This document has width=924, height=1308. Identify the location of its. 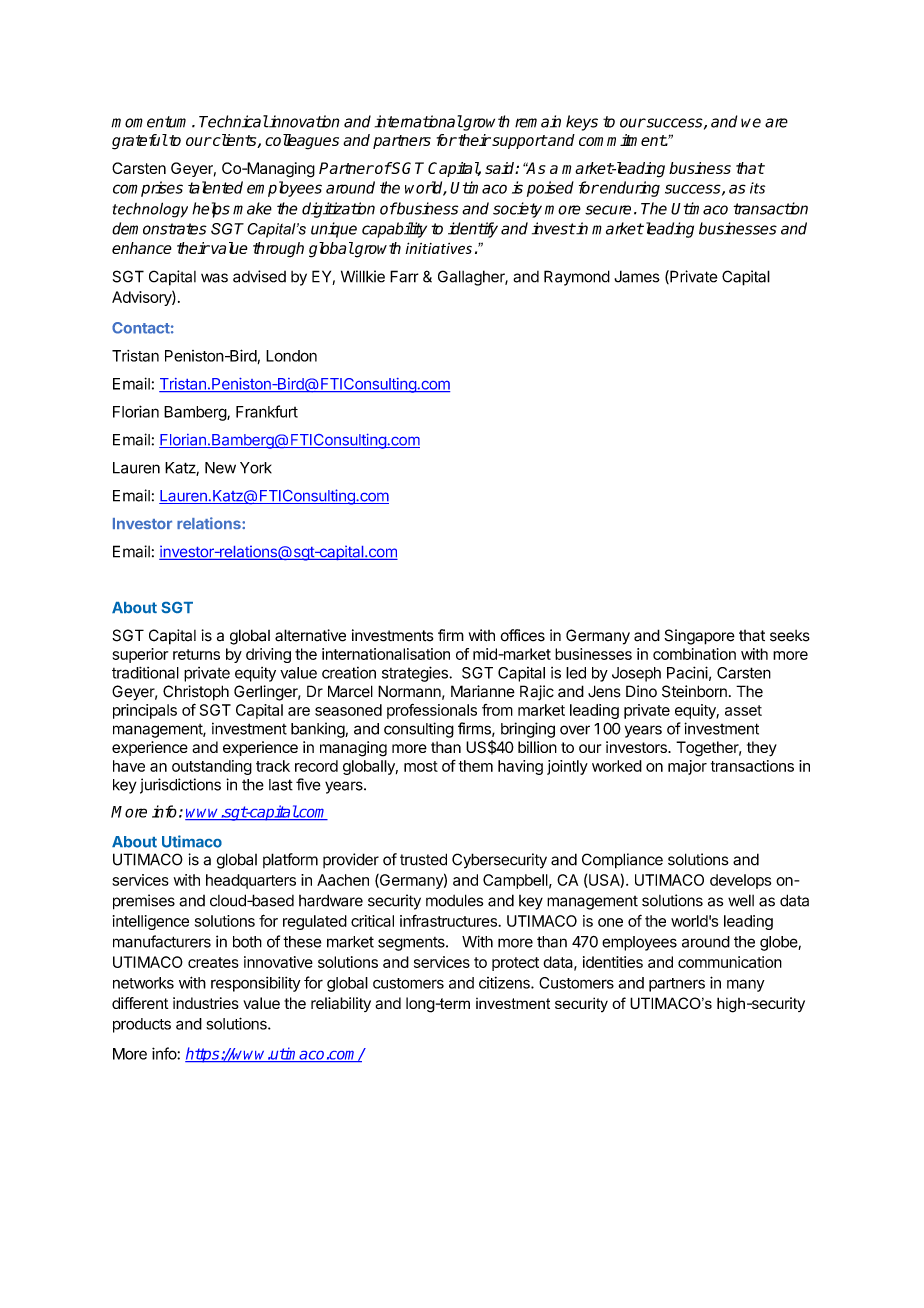
(757, 188).
